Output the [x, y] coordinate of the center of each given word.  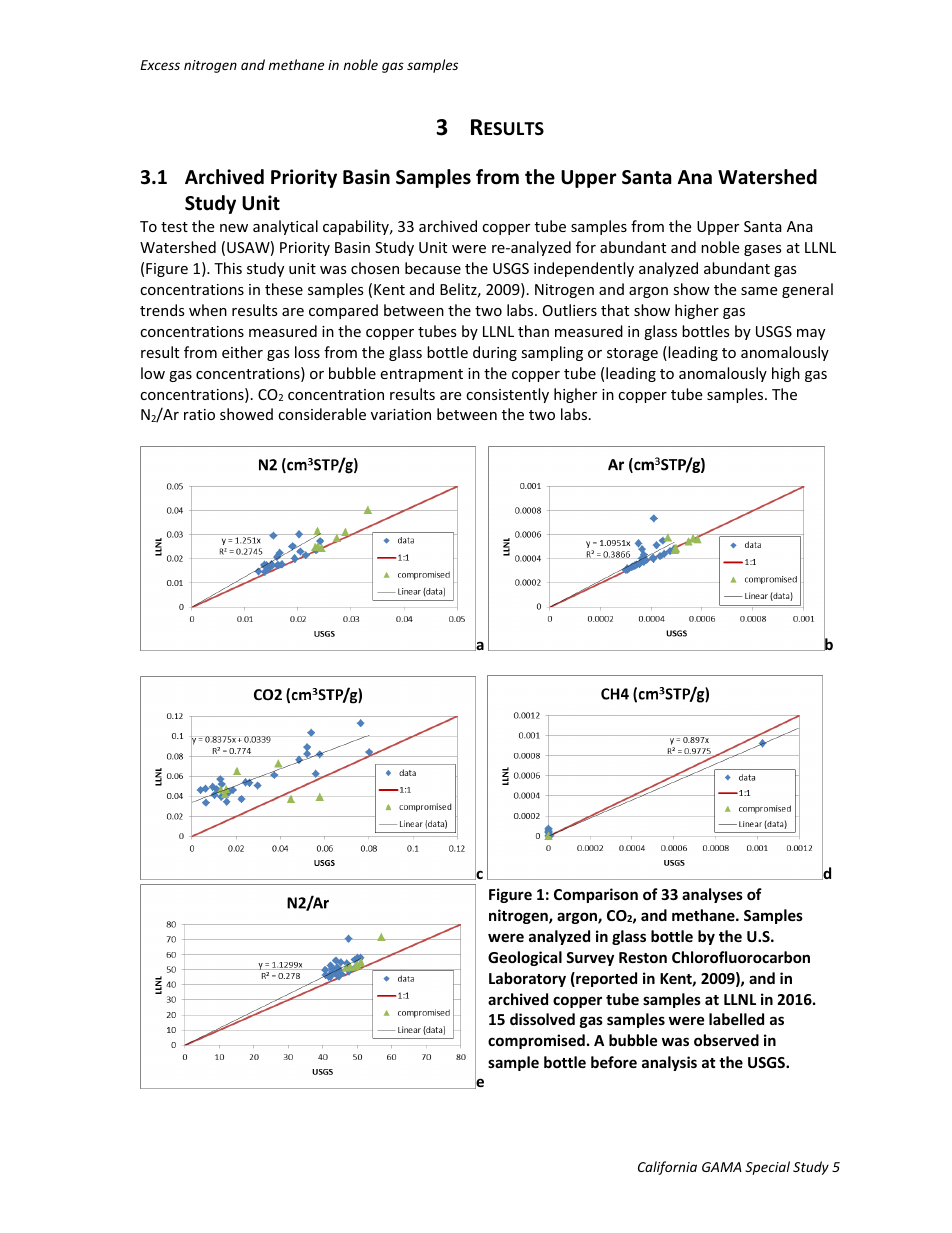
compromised [536, 1041]
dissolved [542, 1019]
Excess [160, 65]
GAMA [722, 1167]
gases [763, 250]
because [433, 268]
